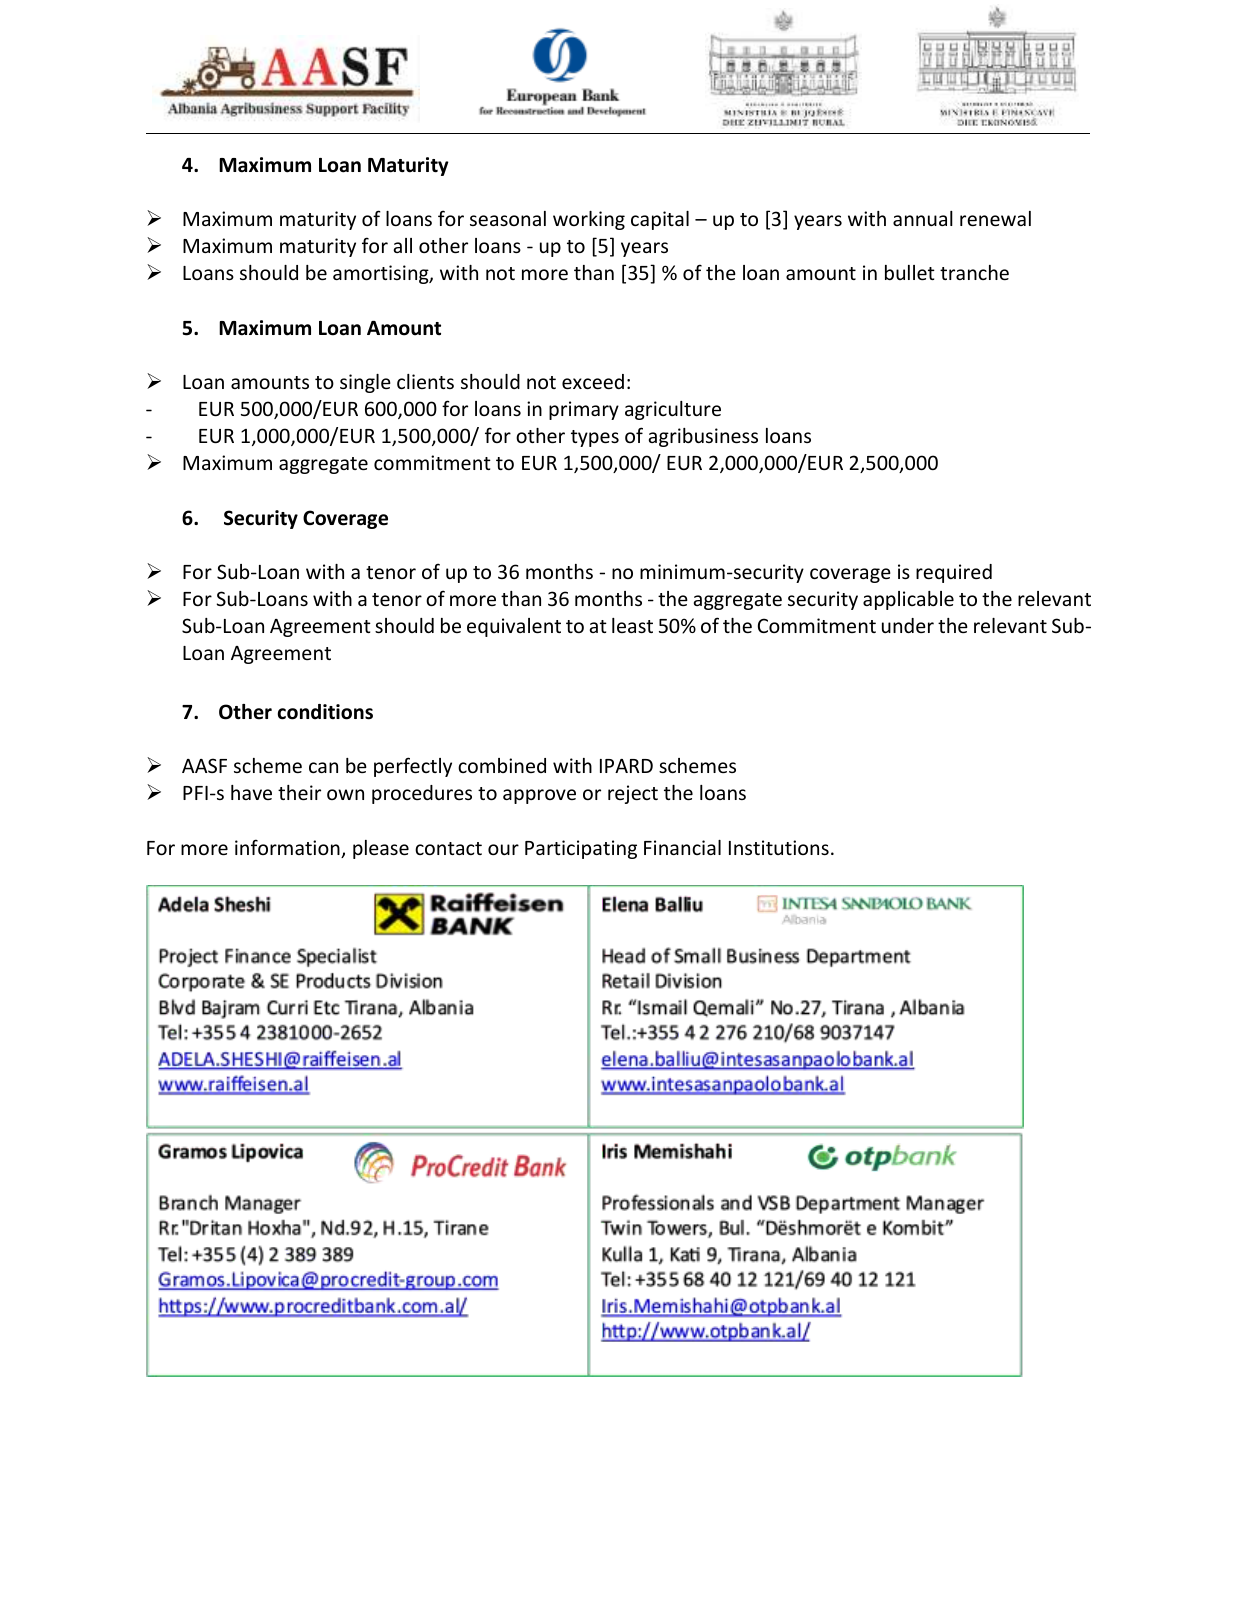 Image resolution: width=1237 pixels, height=1601 pixels. What do you see at coordinates (403, 245) in the screenshot?
I see `all` at bounding box center [403, 245].
